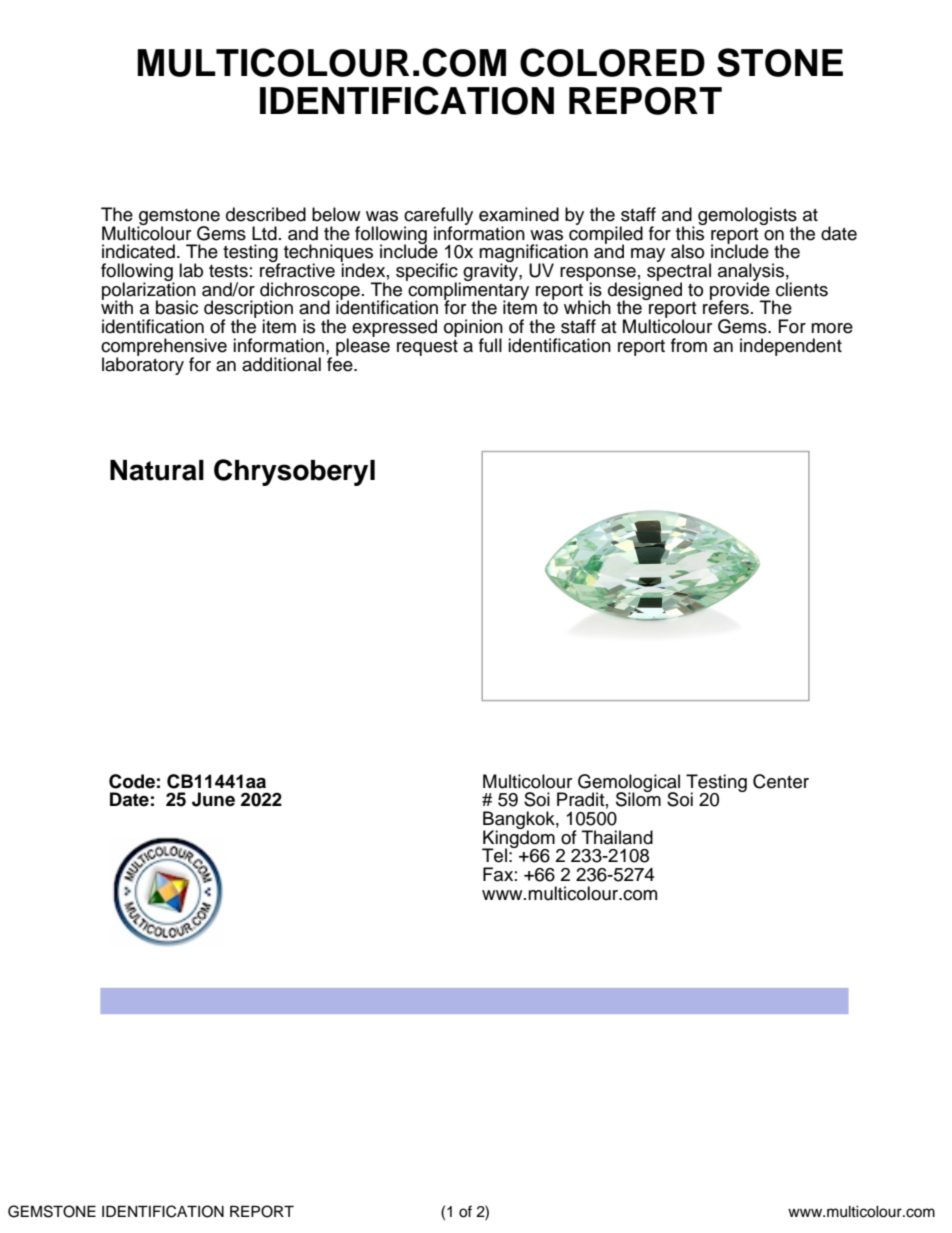  I want to click on Center, so click(781, 781).
